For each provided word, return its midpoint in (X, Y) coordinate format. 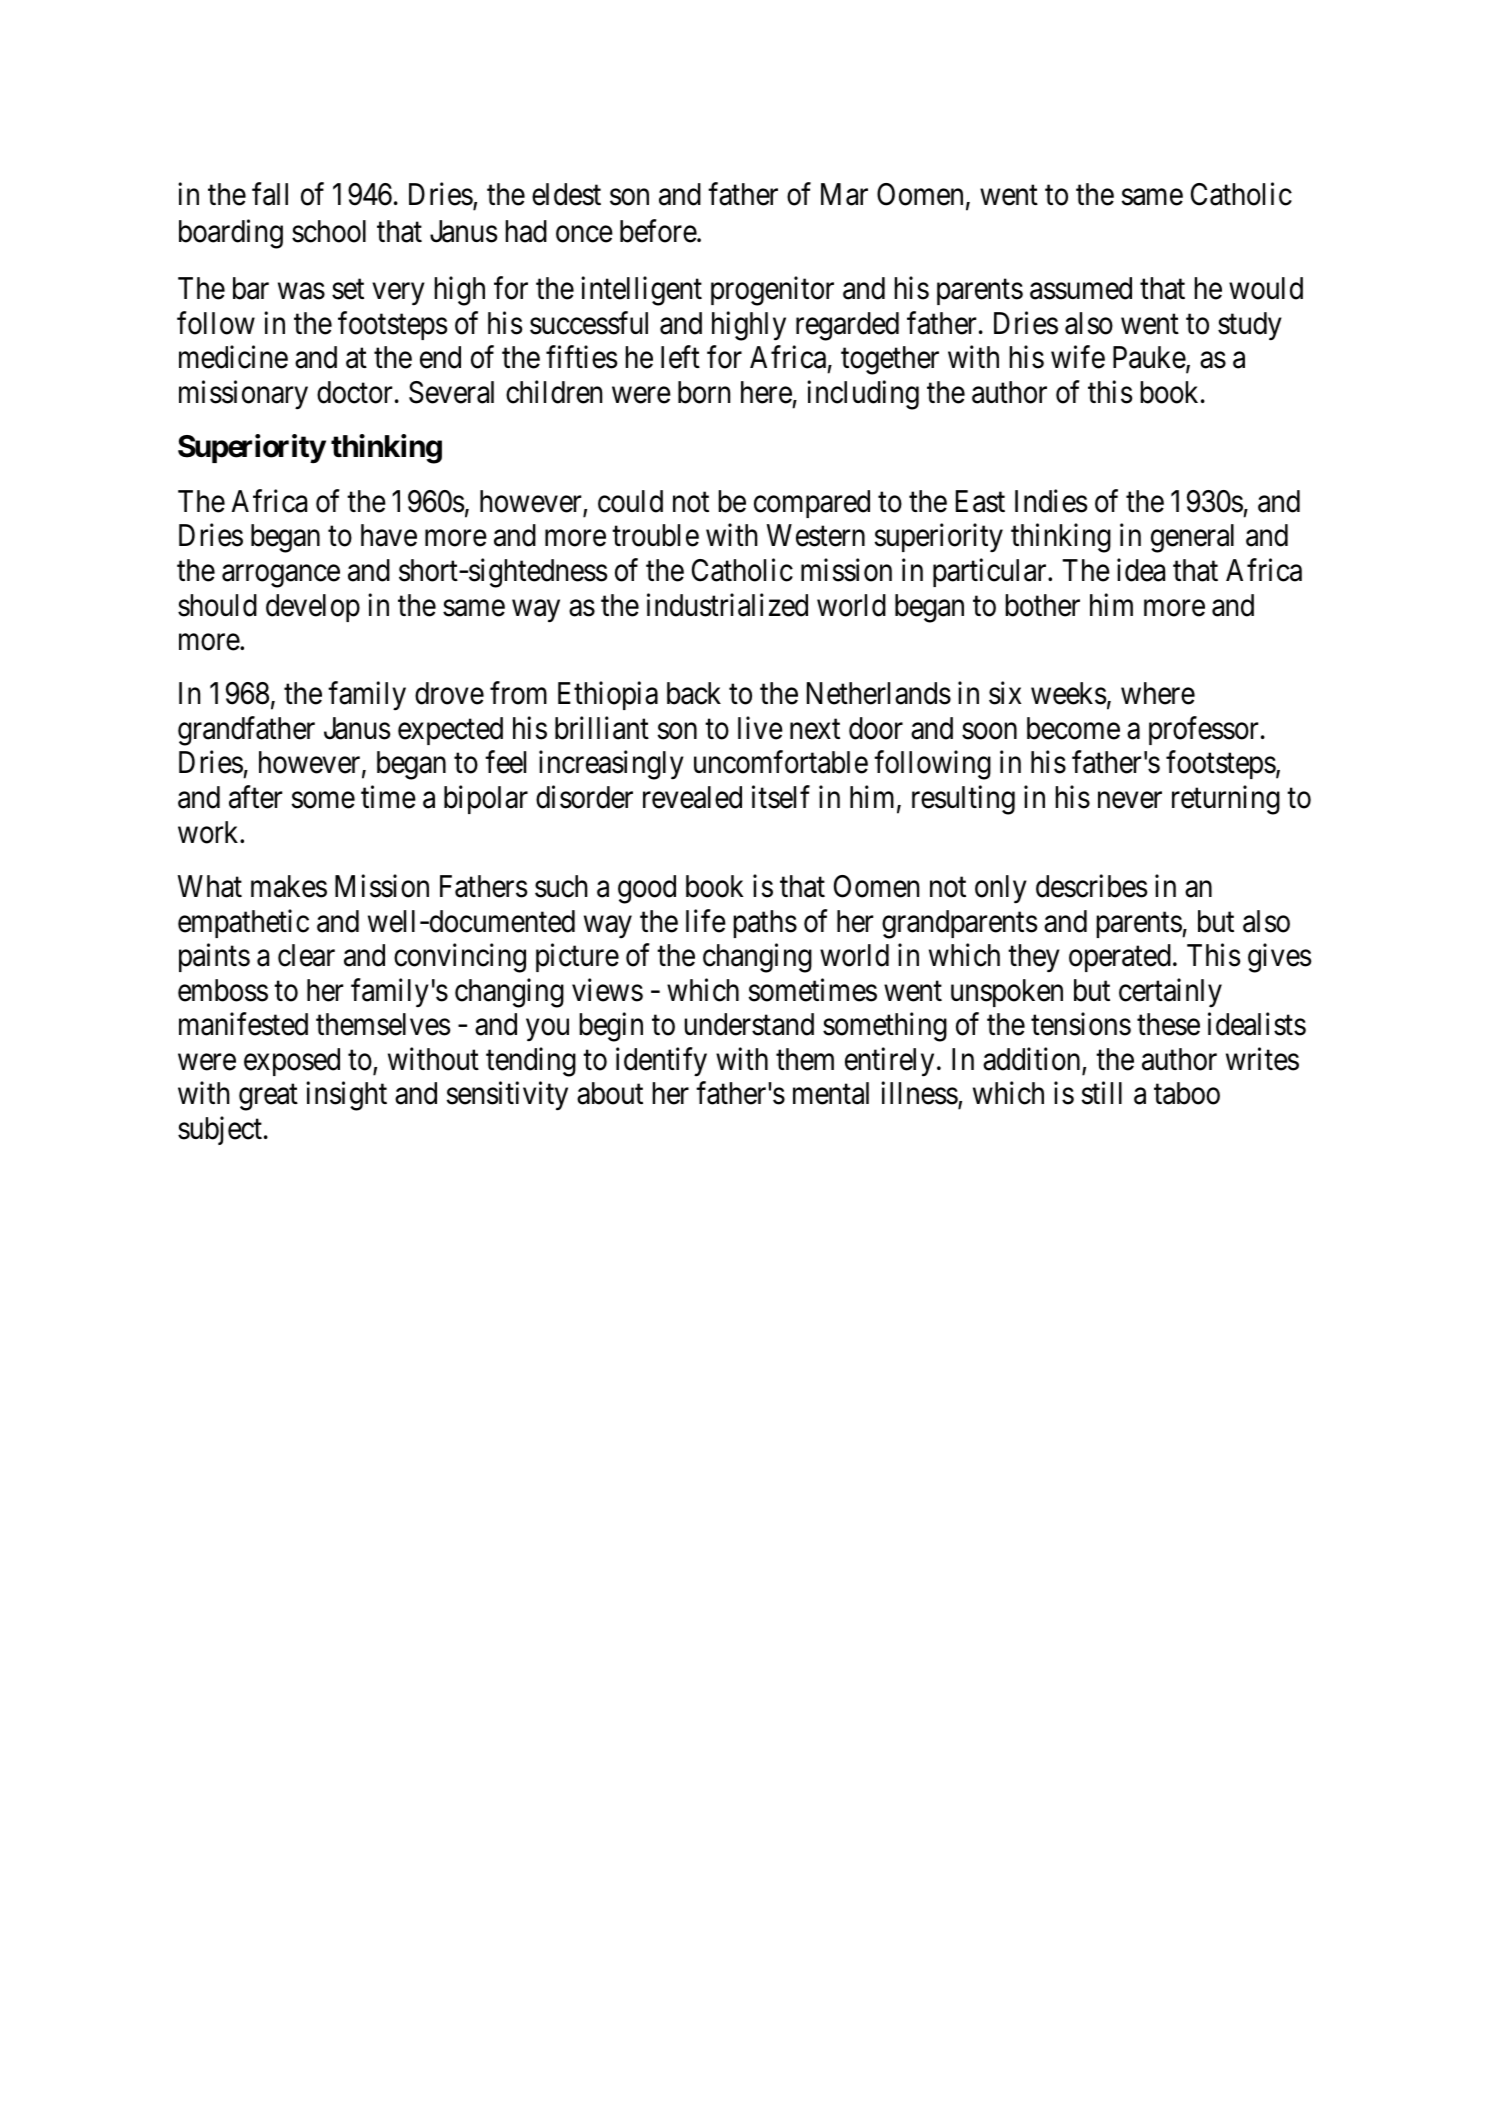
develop (313, 608)
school (329, 231)
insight (346, 1096)
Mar (844, 194)
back (694, 693)
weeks (1069, 693)
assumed (1081, 288)
